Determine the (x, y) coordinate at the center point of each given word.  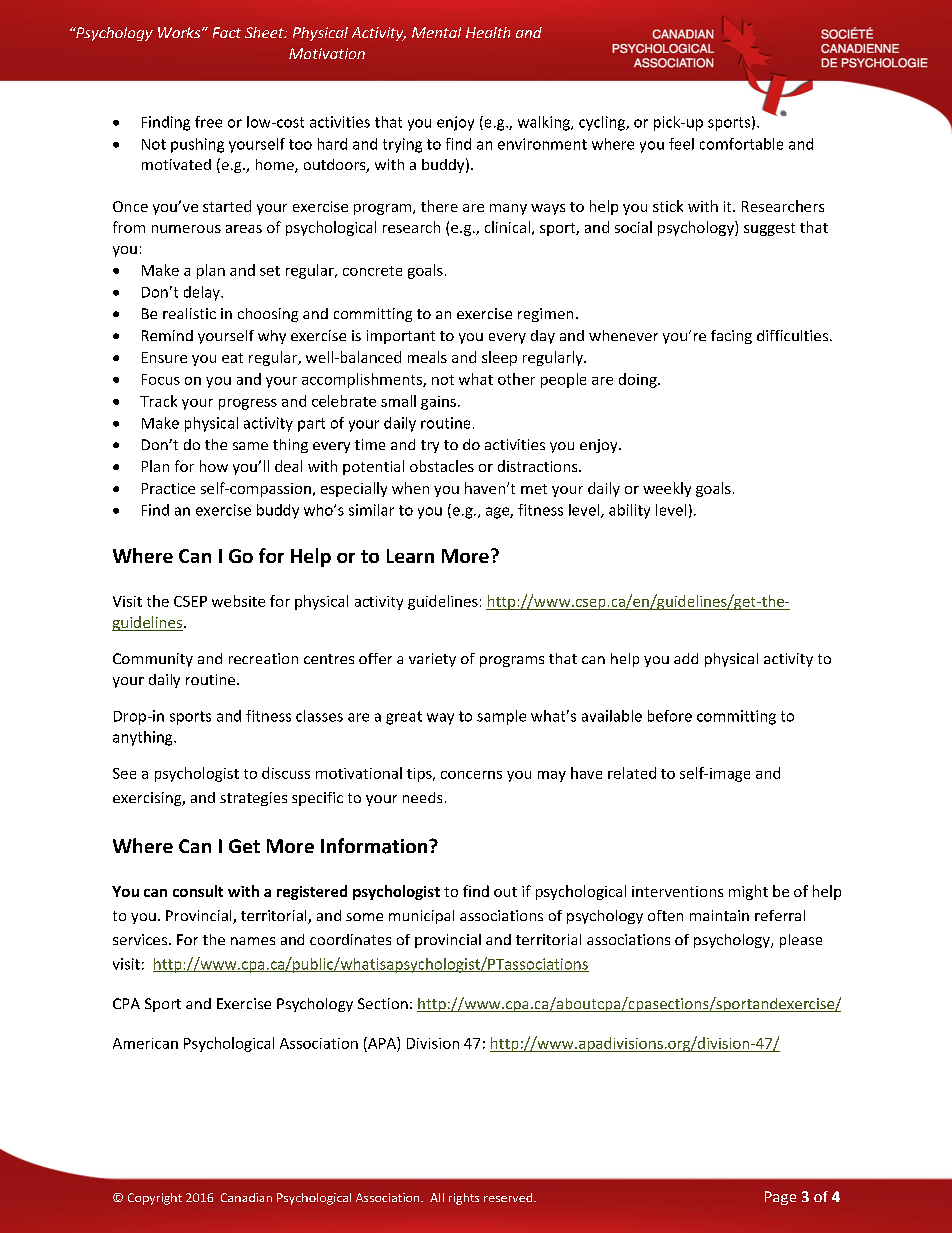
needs (422, 797)
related (632, 773)
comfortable (741, 144)
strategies (253, 799)
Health (488, 32)
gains (438, 403)
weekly (667, 489)
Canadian (246, 1197)
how (214, 466)
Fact (227, 32)
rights (464, 1199)
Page (780, 1198)
